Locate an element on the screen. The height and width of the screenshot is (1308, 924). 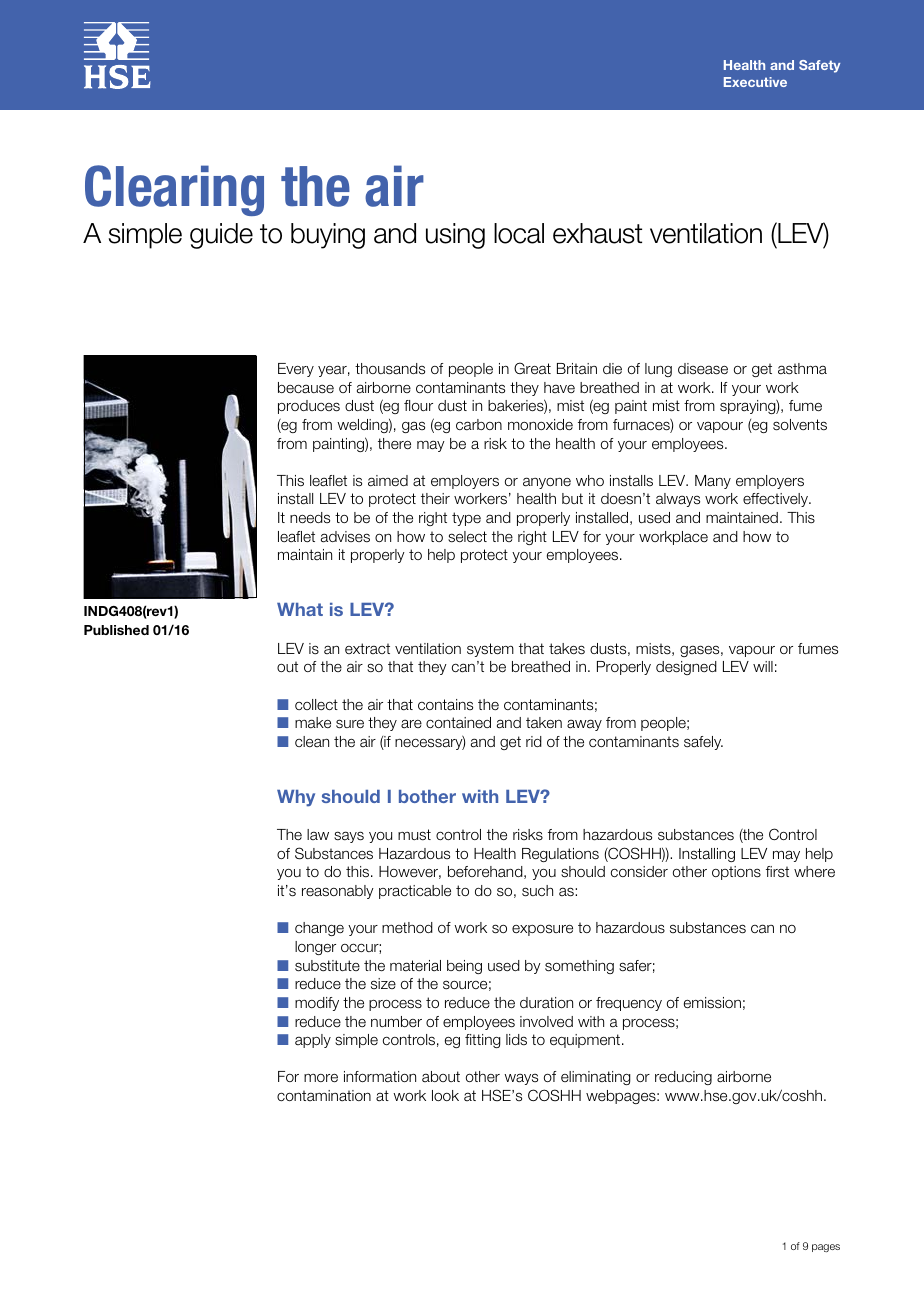
using is located at coordinates (455, 236).
